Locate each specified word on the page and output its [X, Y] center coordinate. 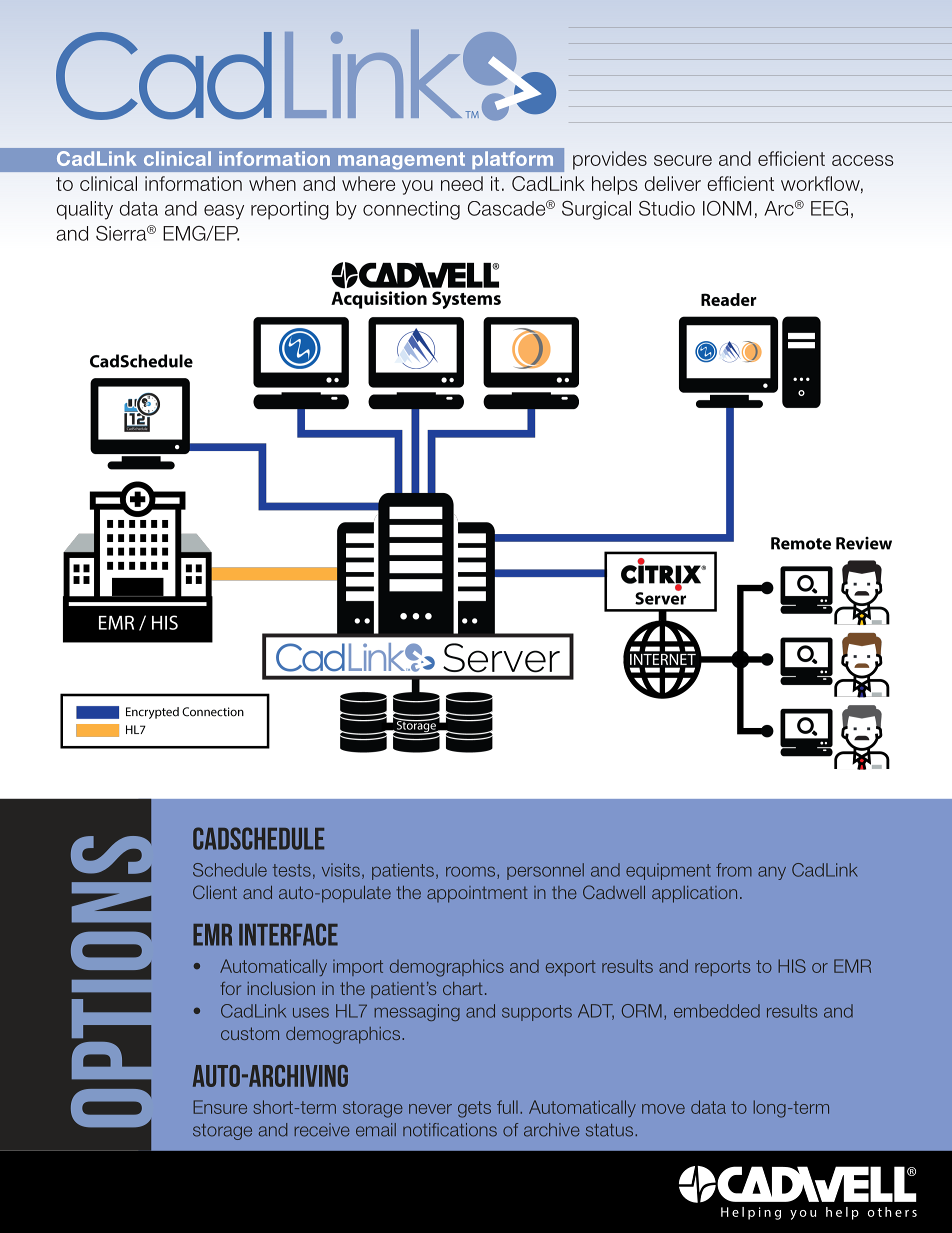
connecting [411, 210]
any [772, 873]
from [734, 870]
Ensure [220, 1107]
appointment [477, 894]
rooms [472, 873]
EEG [829, 208]
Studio [667, 208]
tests [292, 870]
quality [85, 210]
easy [224, 212]
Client [215, 892]
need [462, 183]
